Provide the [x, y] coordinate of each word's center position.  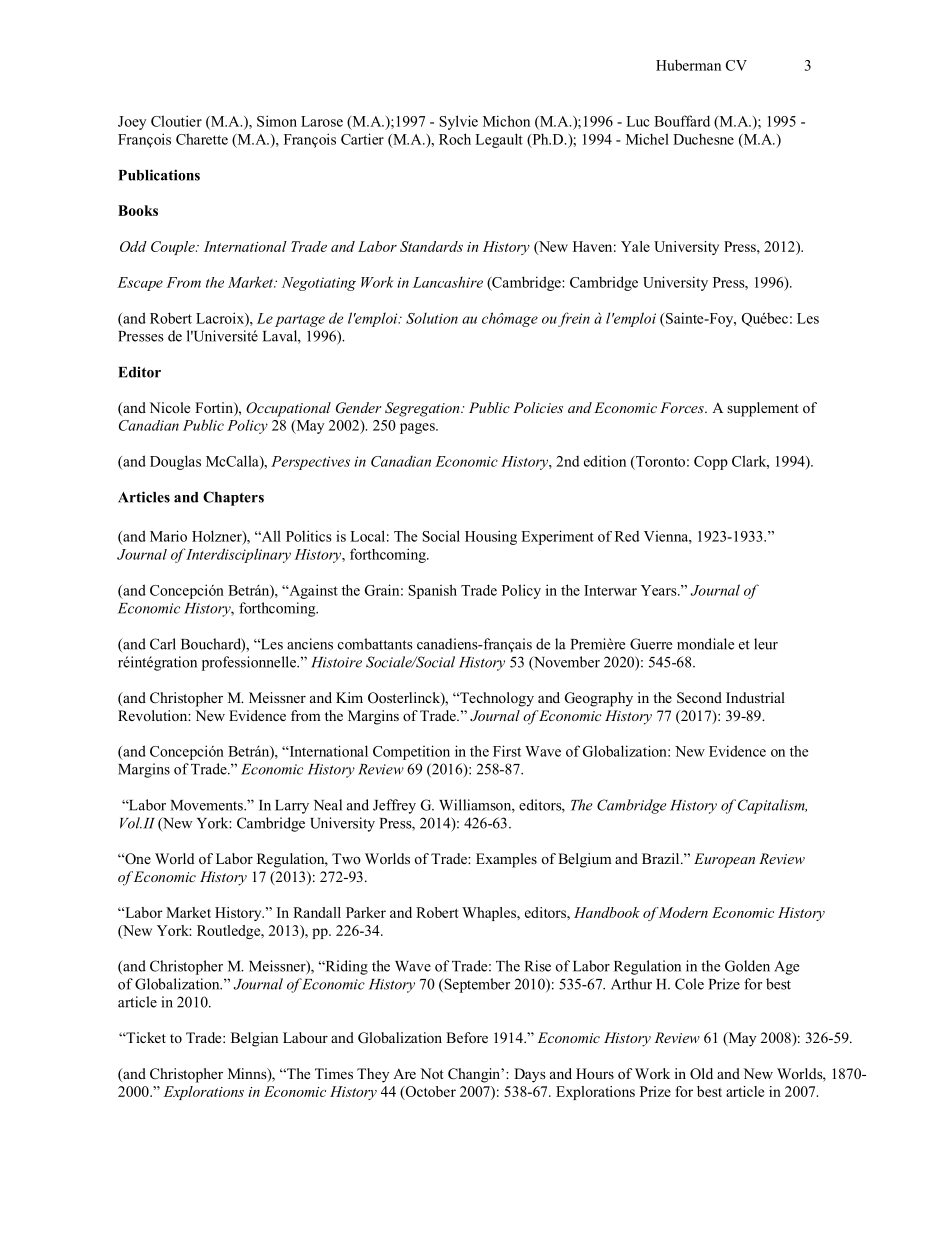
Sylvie [458, 122]
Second [699, 698]
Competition [411, 752]
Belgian [254, 1039]
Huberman [688, 65]
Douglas [175, 462]
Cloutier [176, 121]
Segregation [423, 409]
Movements [208, 805]
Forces [683, 407]
